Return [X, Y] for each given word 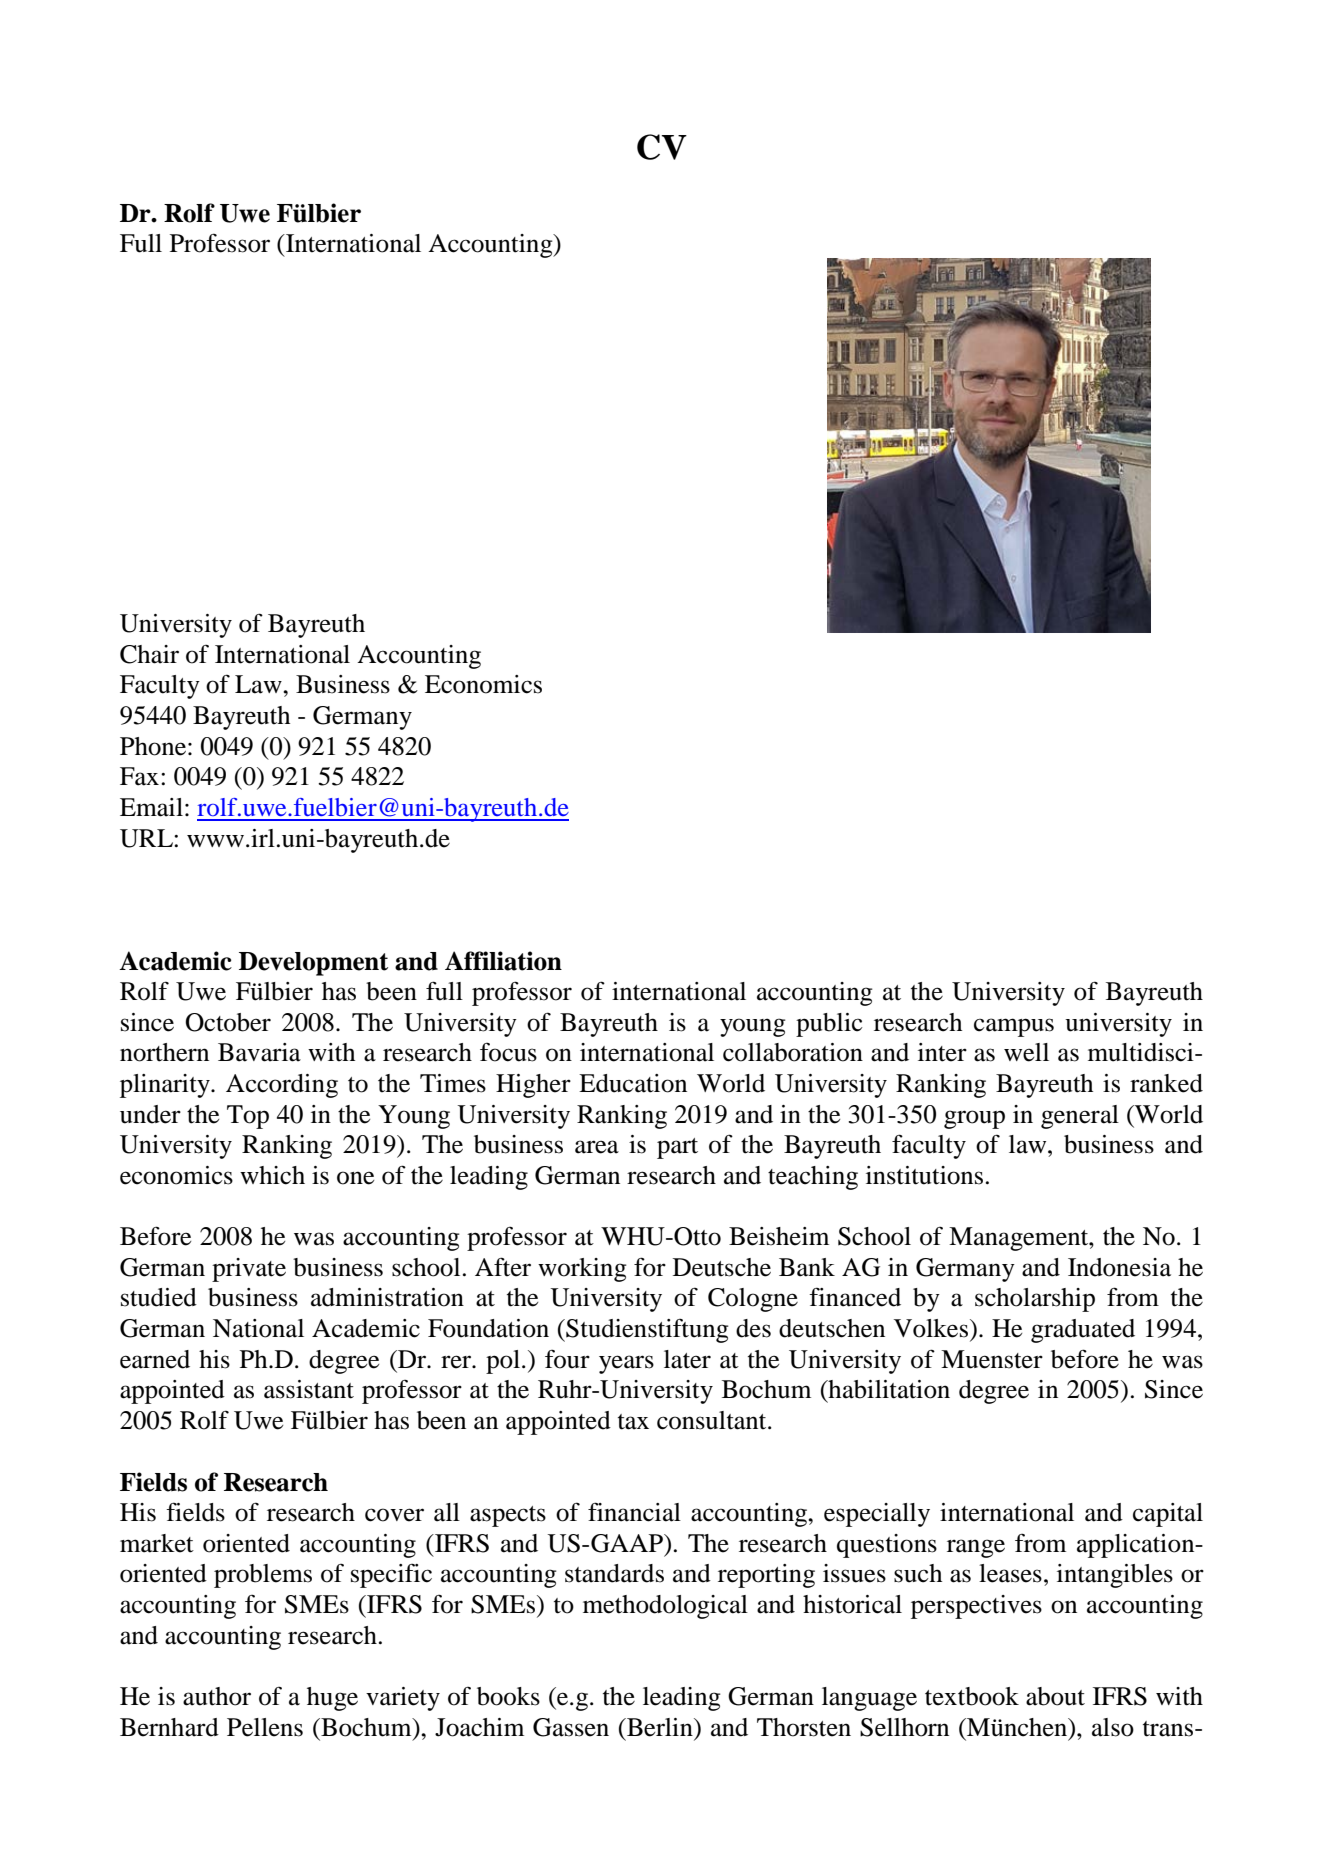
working [582, 1270]
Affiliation [503, 961]
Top [248, 1117]
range [976, 1548]
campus [1014, 1027]
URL [147, 838]
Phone [153, 746]
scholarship [1035, 1300]
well [1026, 1052]
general [1080, 1117]
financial [634, 1512]
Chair [149, 654]
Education [633, 1083]
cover [394, 1515]
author [217, 1696]
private [249, 1270]
